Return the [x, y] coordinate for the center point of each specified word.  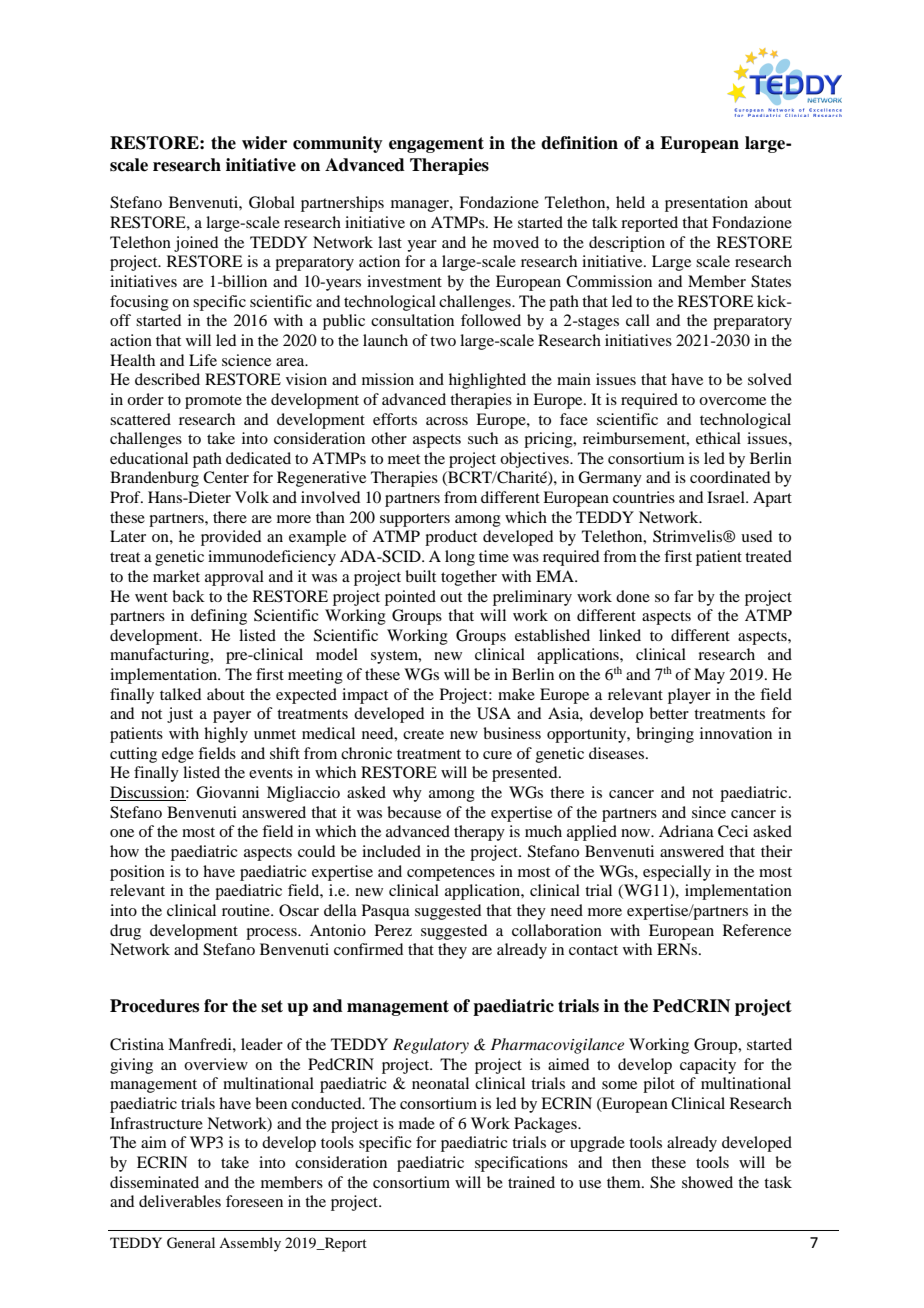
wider [264, 143]
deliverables [180, 1201]
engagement [436, 145]
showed [707, 1182]
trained [531, 1182]
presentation [706, 204]
